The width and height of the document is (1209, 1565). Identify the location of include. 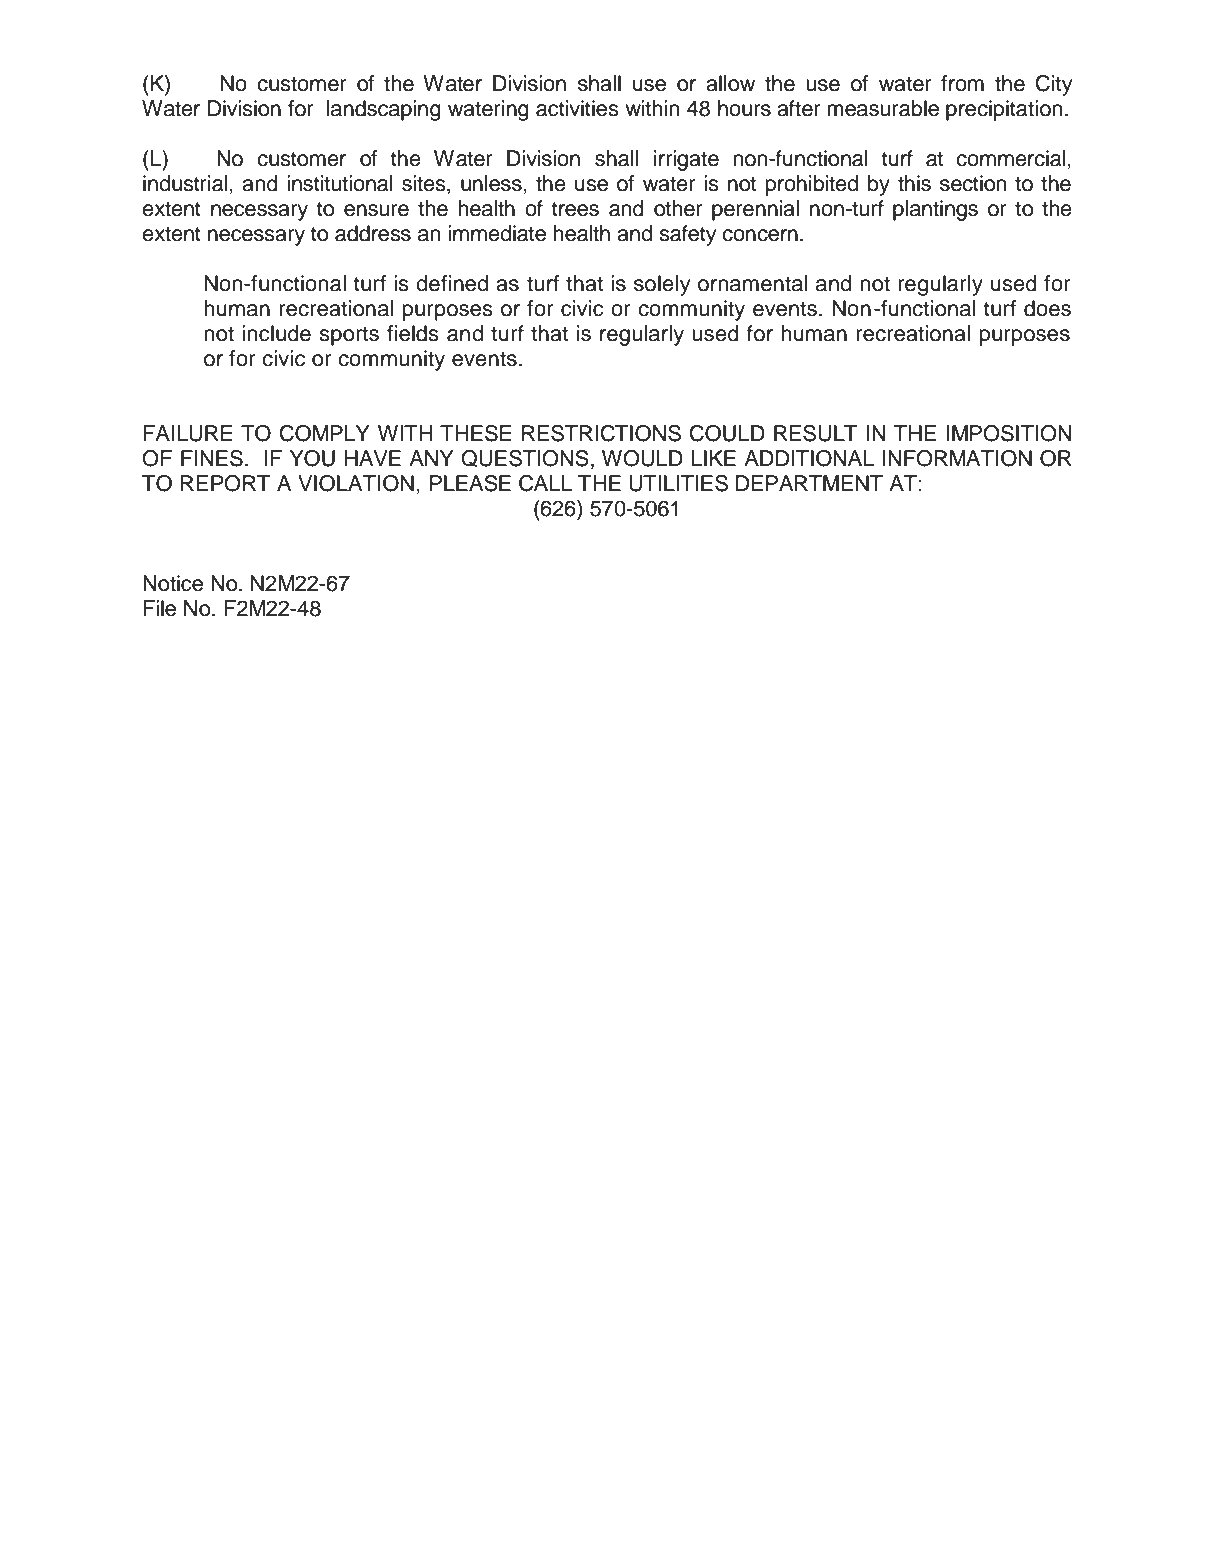
(276, 333).
